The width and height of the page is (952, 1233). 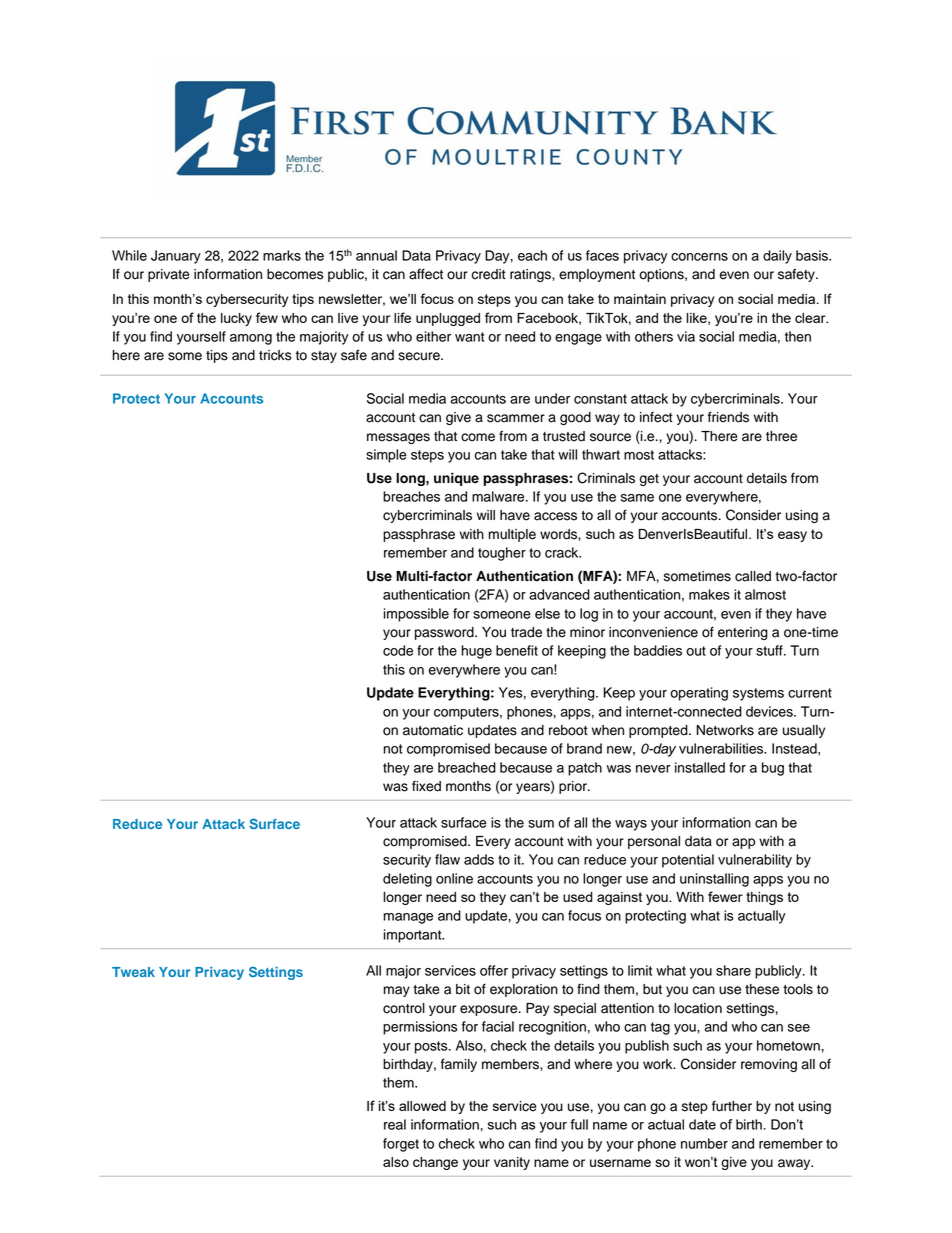 I want to click on credit, so click(x=489, y=274).
